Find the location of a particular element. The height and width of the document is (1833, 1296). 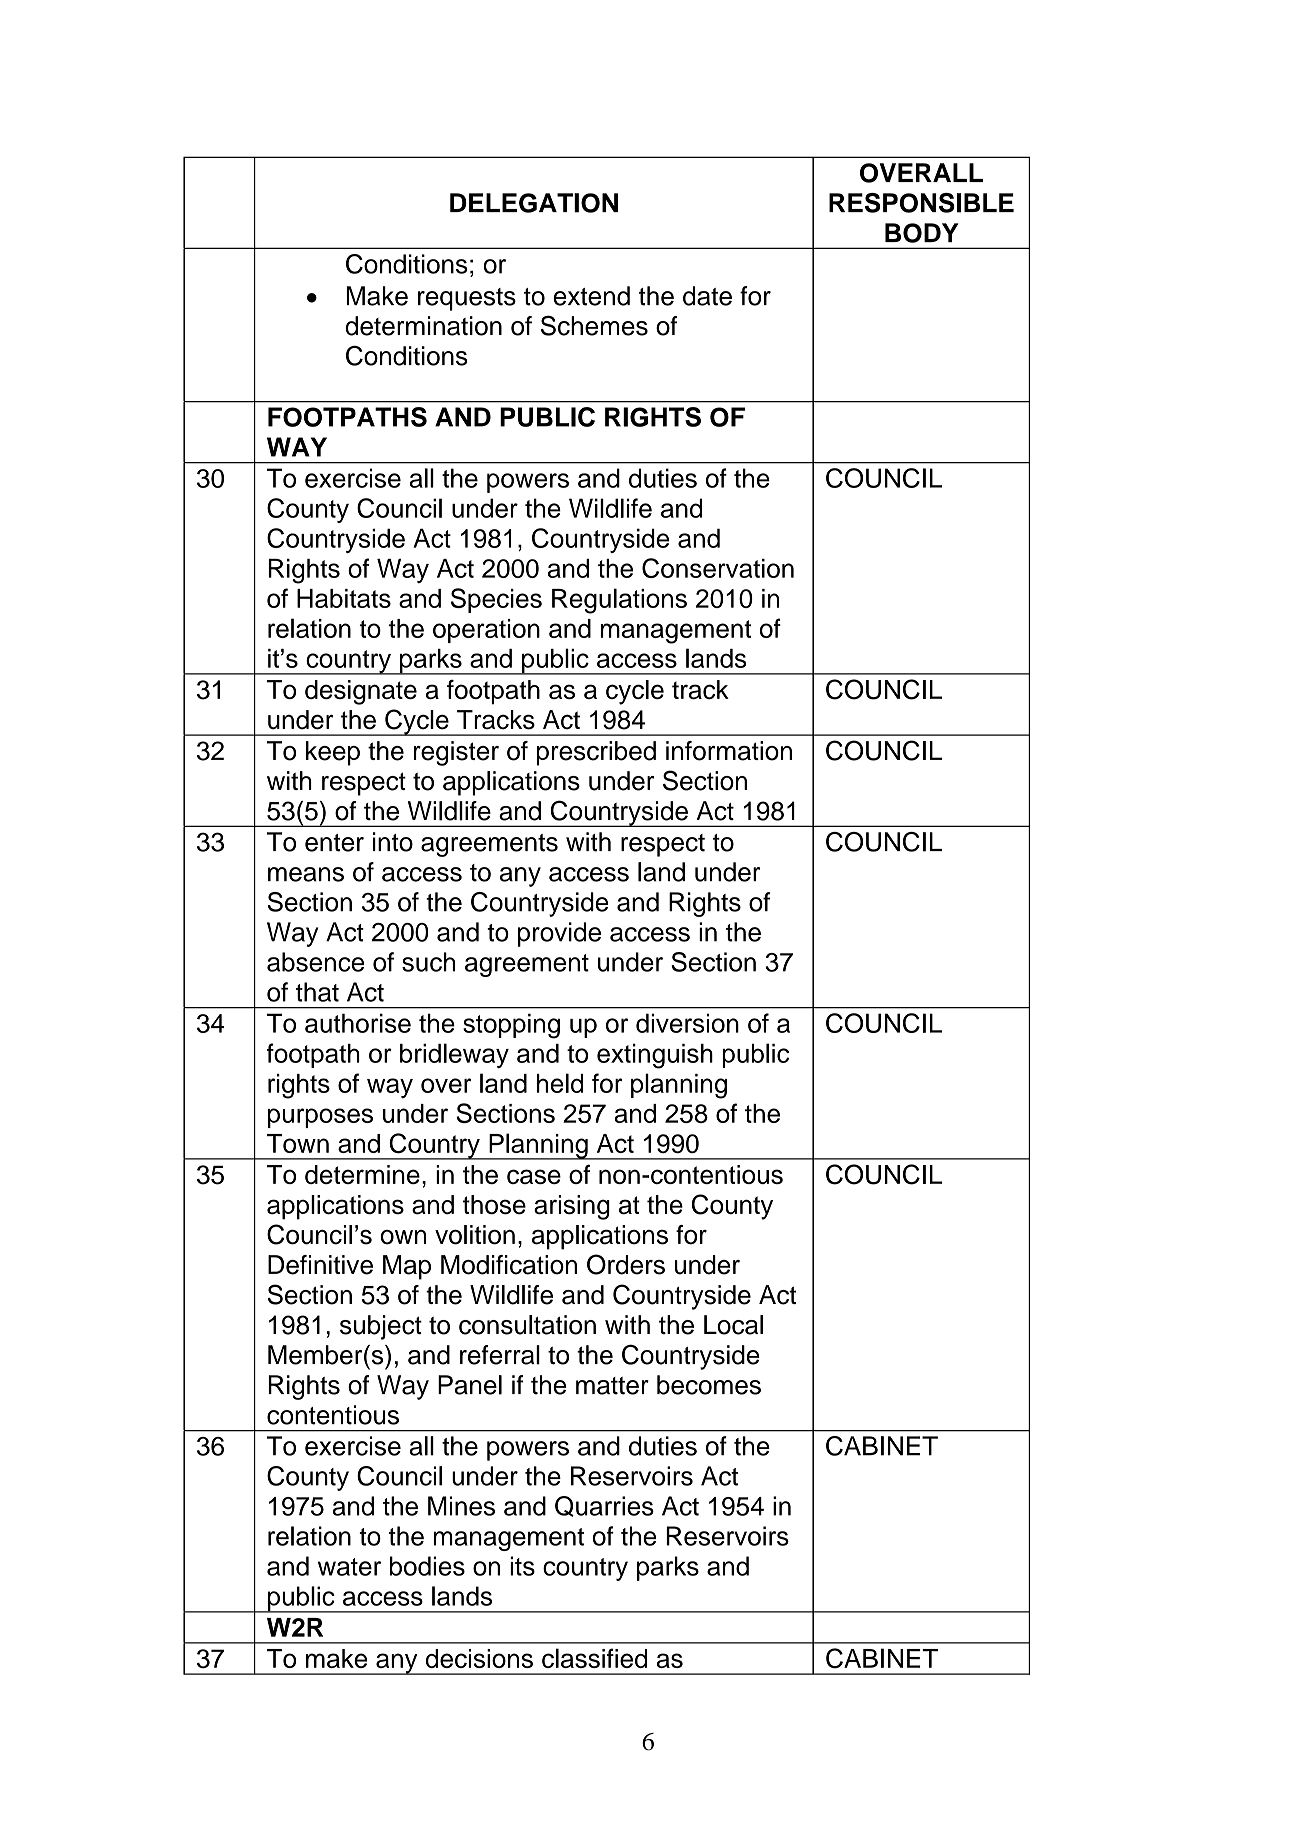

determination is located at coordinates (423, 326).
